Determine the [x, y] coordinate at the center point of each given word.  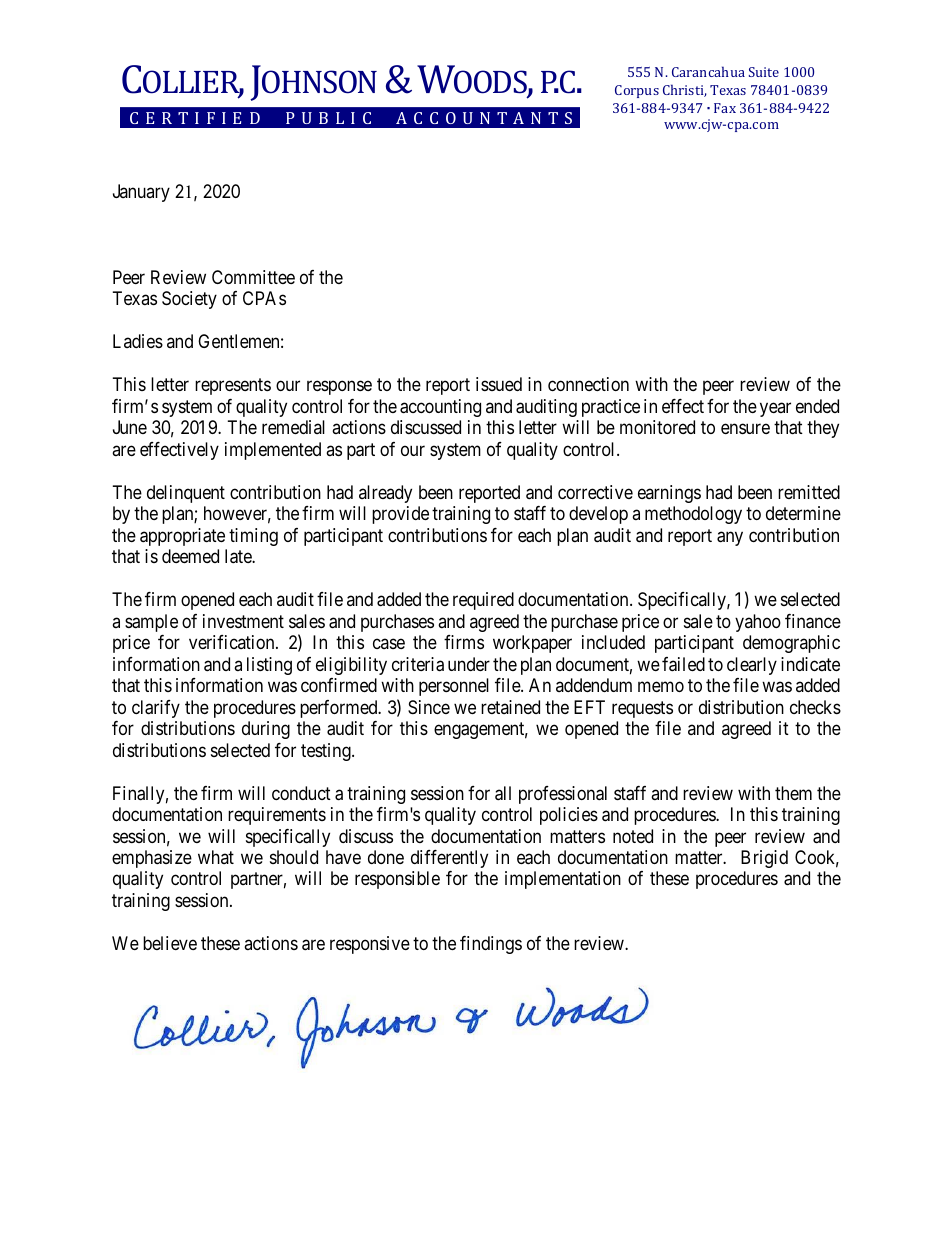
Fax [725, 108]
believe [170, 943]
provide [400, 515]
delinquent [186, 494]
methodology [693, 515]
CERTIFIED [195, 118]
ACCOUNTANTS [484, 118]
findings [491, 945]
